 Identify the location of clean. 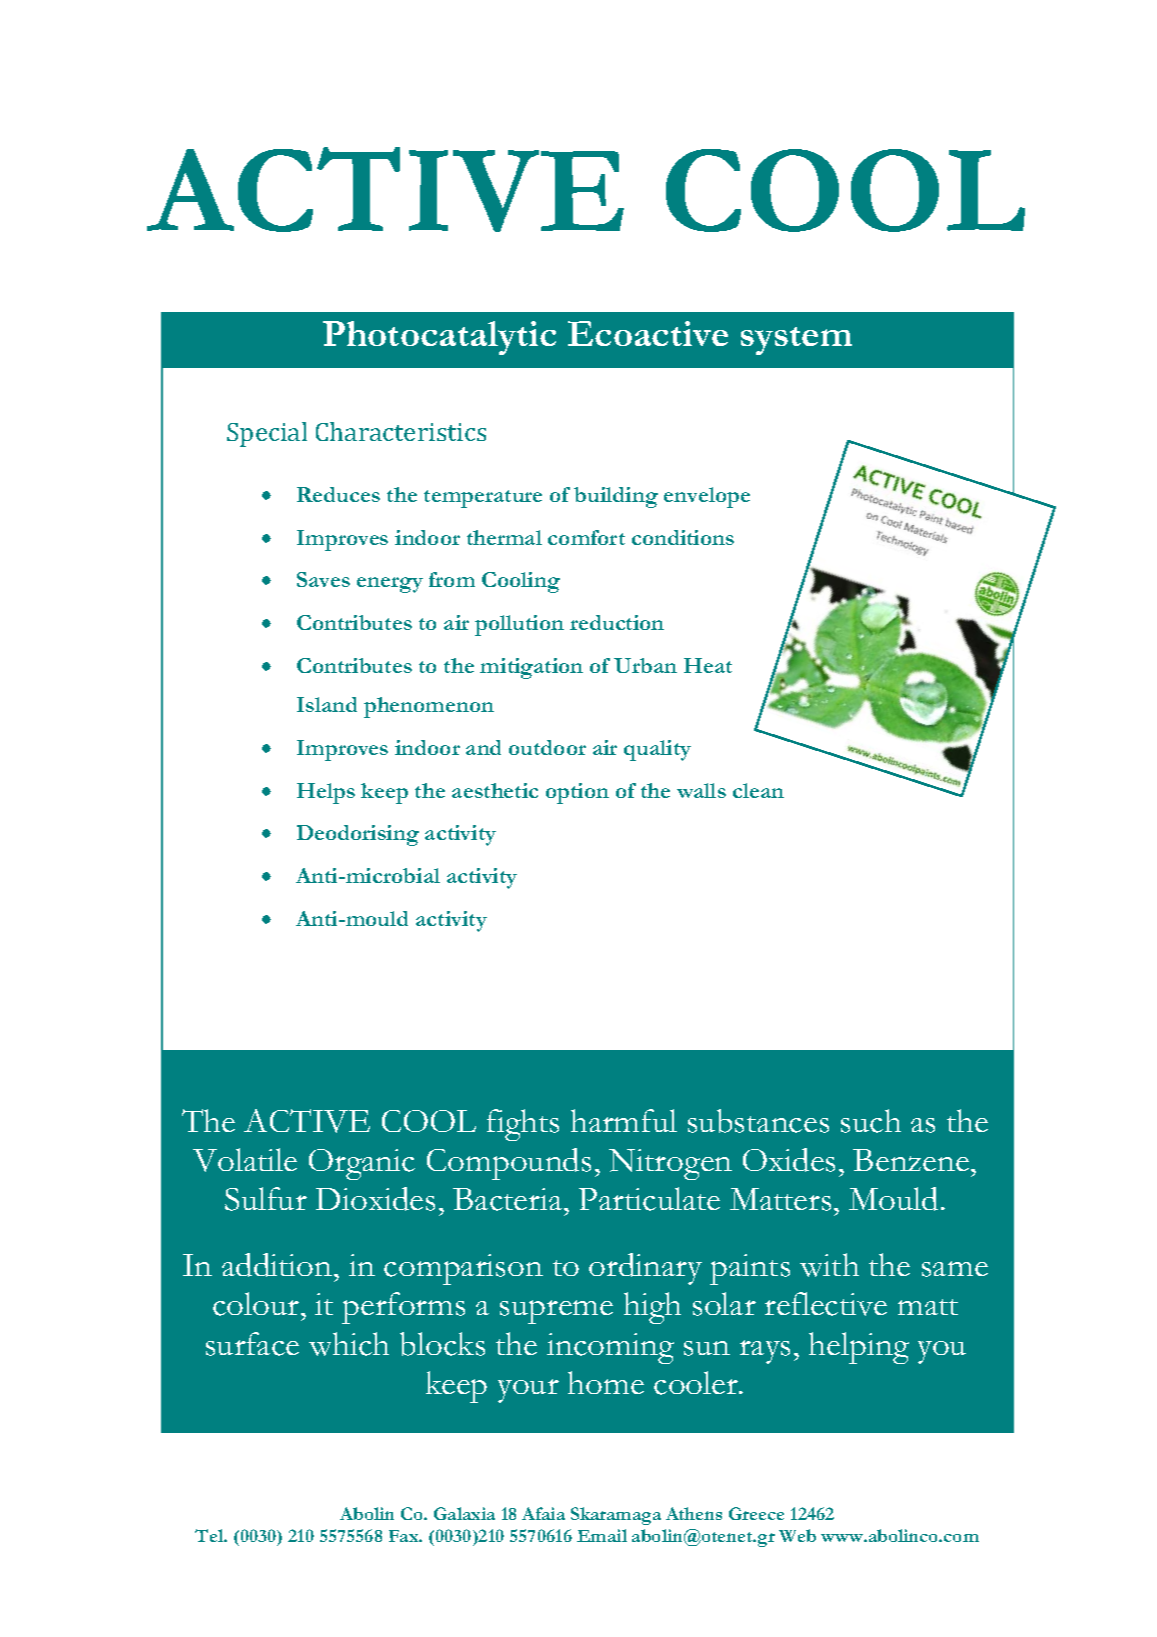
(758, 790).
